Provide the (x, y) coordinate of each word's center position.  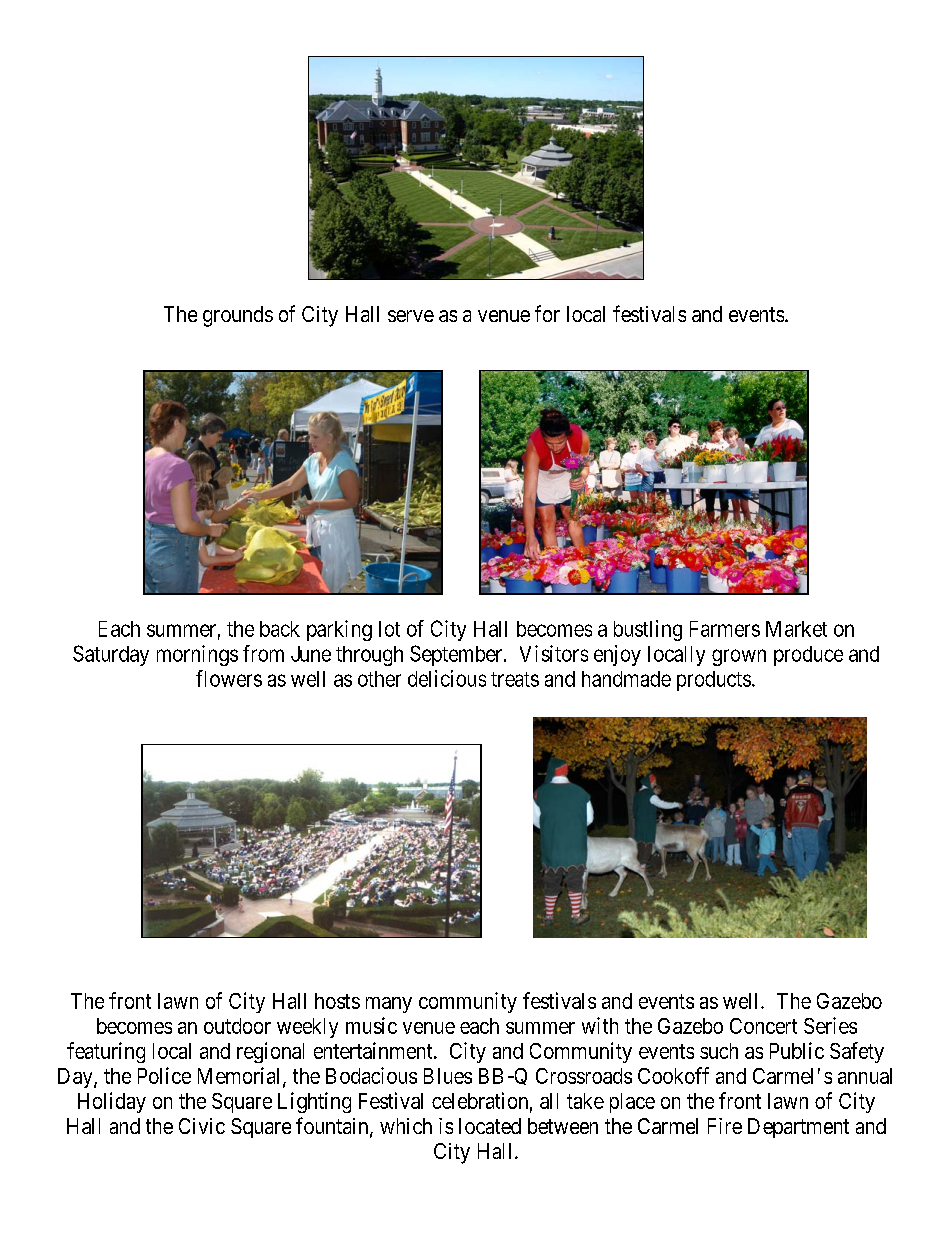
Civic (202, 1126)
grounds (238, 316)
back (280, 629)
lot (389, 629)
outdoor (237, 1026)
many (389, 1005)
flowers (229, 678)
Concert (763, 1026)
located (490, 1126)
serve (411, 316)
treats (515, 679)
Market (796, 629)
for (547, 313)
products (714, 681)
